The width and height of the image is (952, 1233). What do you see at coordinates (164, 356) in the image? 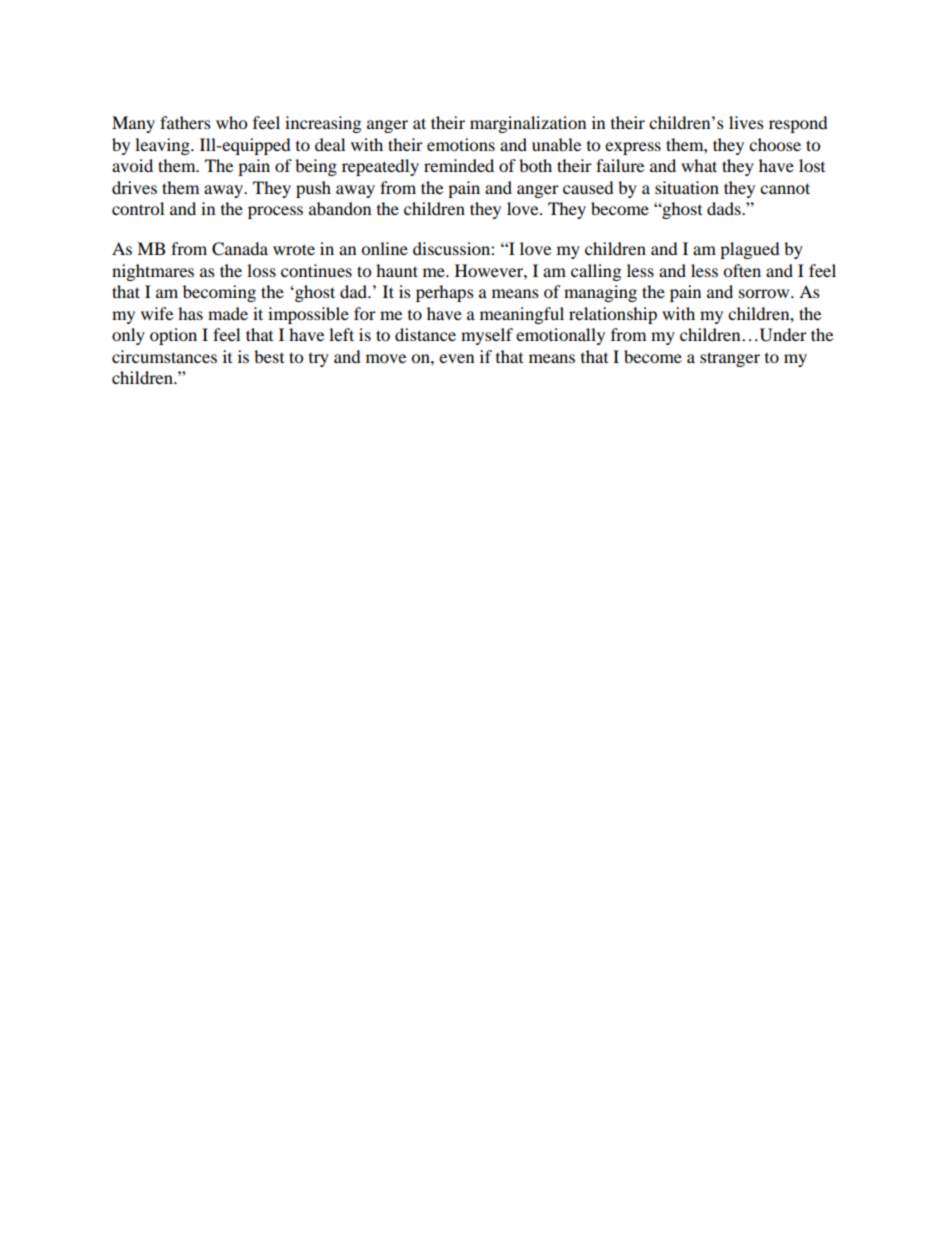
I see `circumstances` at bounding box center [164, 356].
